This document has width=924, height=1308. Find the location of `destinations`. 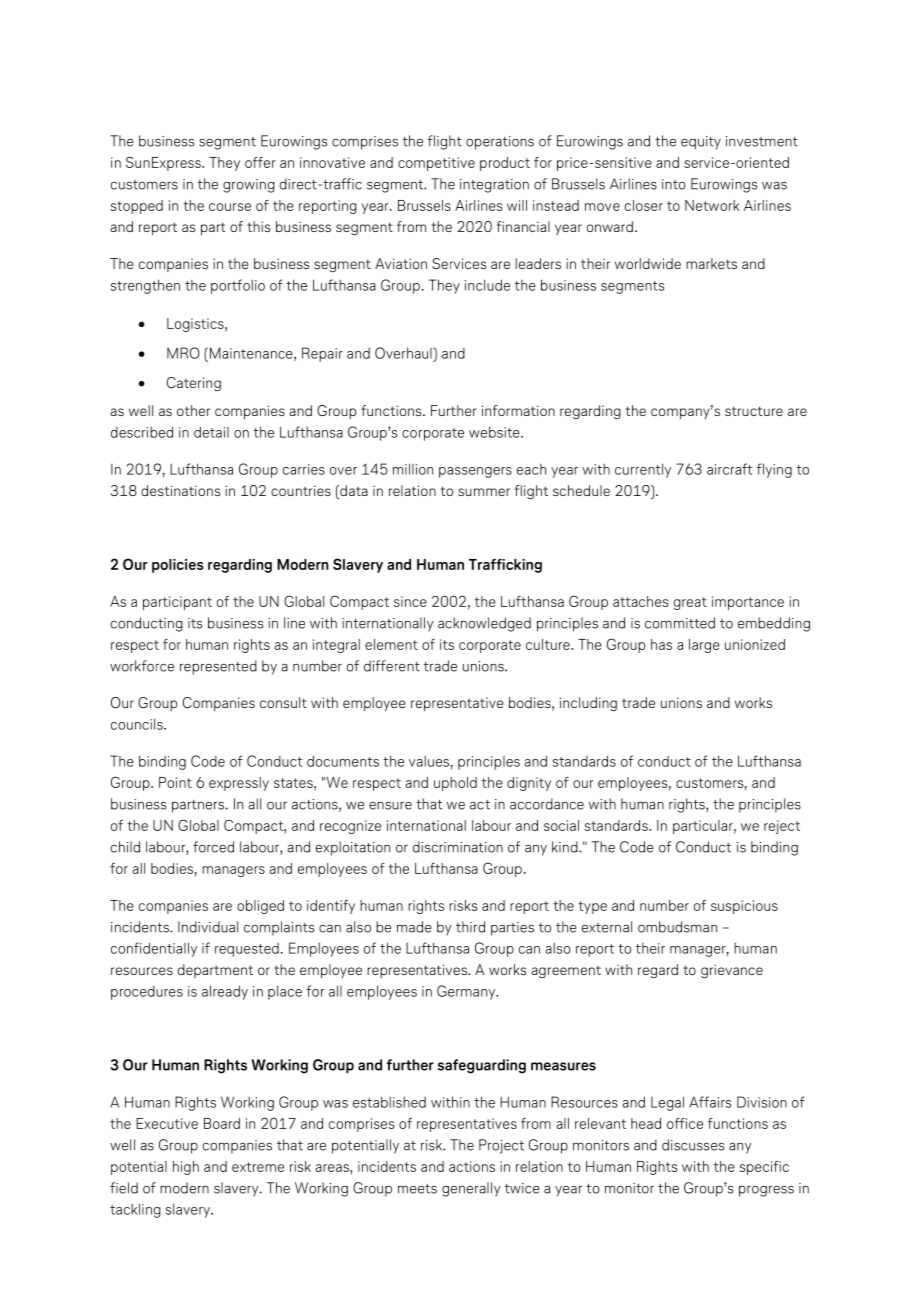

destinations is located at coordinates (180, 490).
